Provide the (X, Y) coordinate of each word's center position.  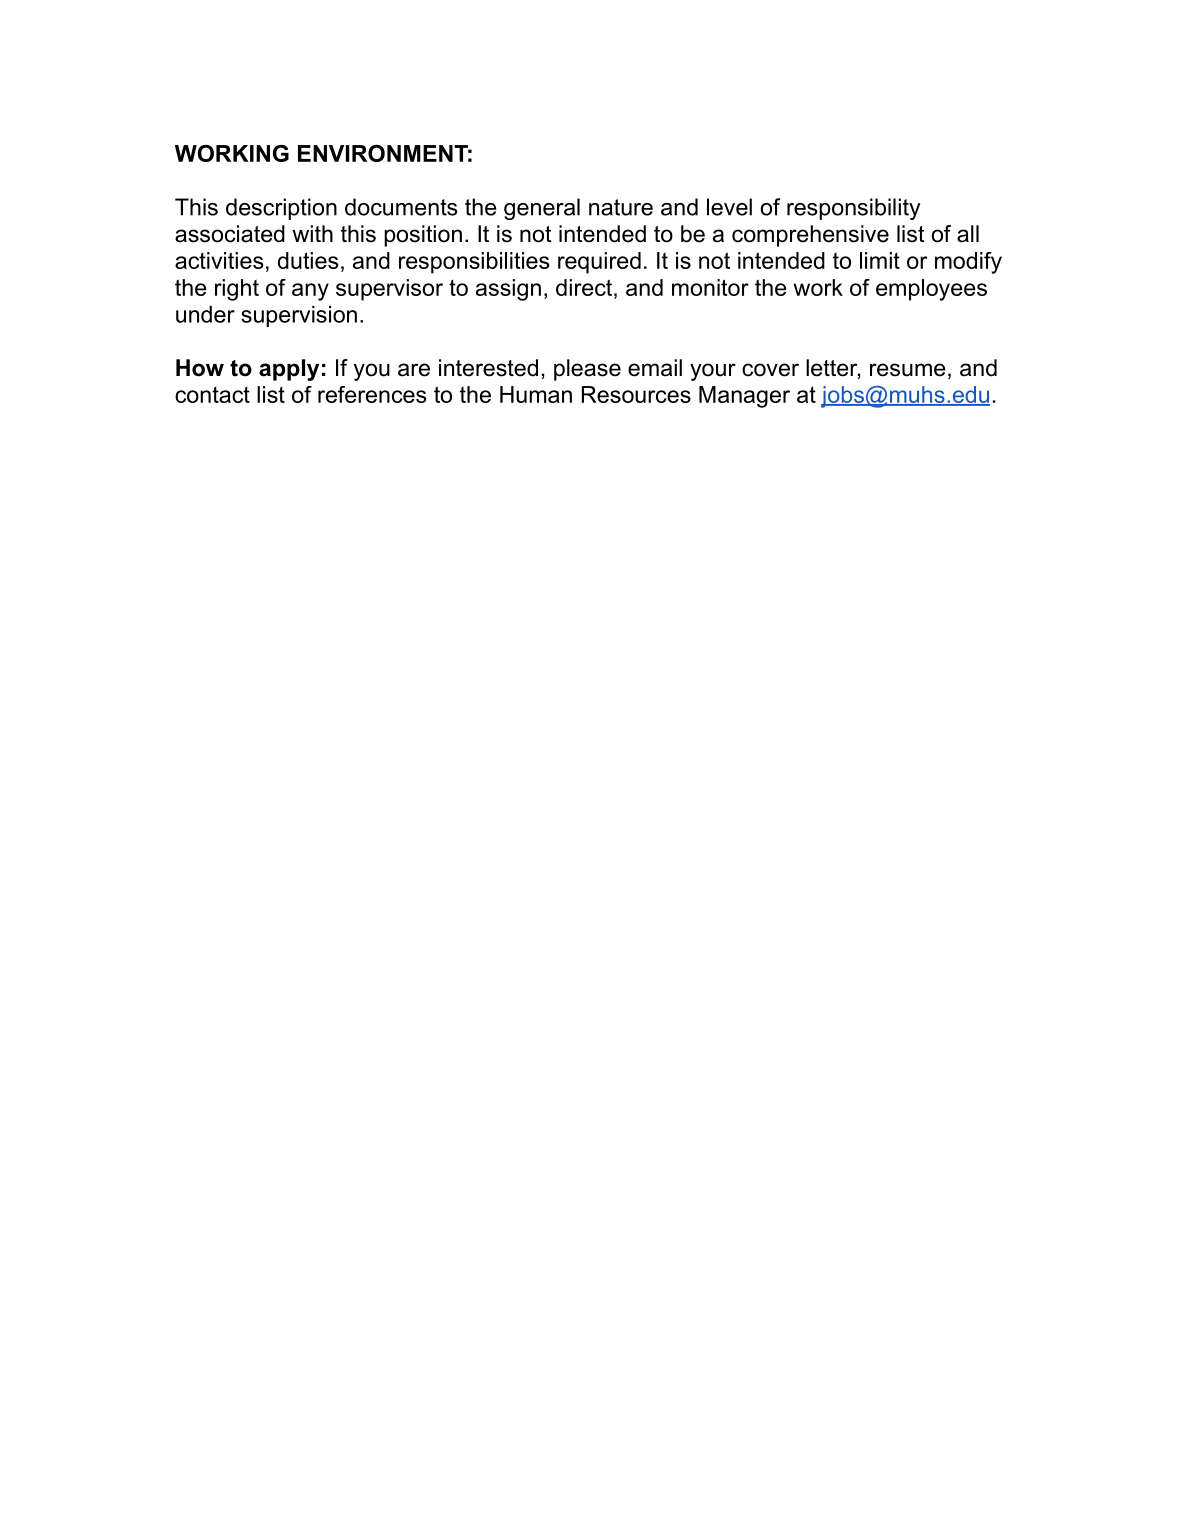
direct (584, 287)
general (542, 209)
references (372, 394)
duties (308, 260)
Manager (744, 397)
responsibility (854, 209)
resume (908, 370)
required (599, 263)
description (281, 209)
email (655, 368)
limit (880, 260)
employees (931, 290)
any (310, 292)
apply (289, 370)
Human (536, 394)
